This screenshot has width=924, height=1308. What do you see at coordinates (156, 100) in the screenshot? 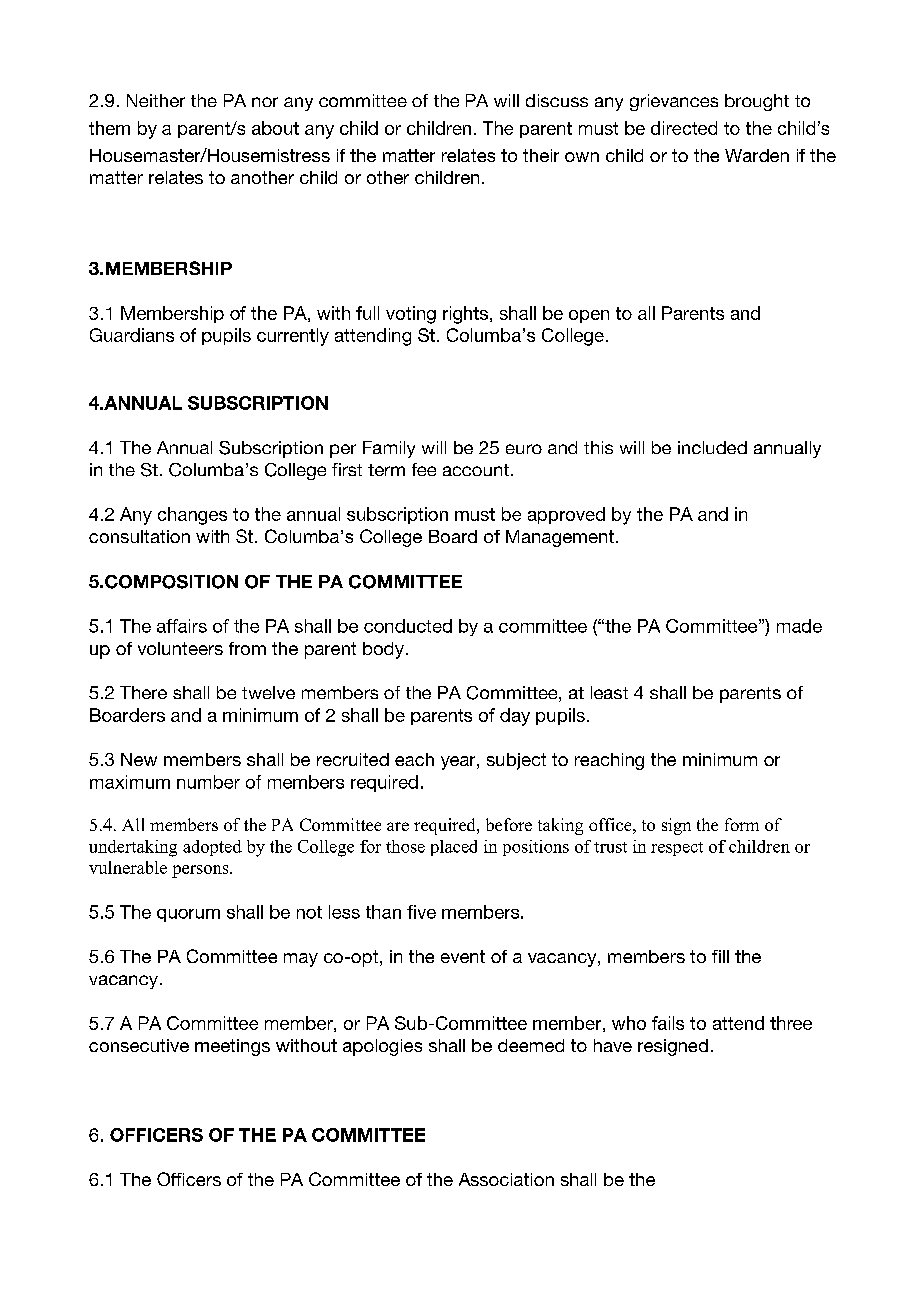
I see `Neither` at bounding box center [156, 100].
